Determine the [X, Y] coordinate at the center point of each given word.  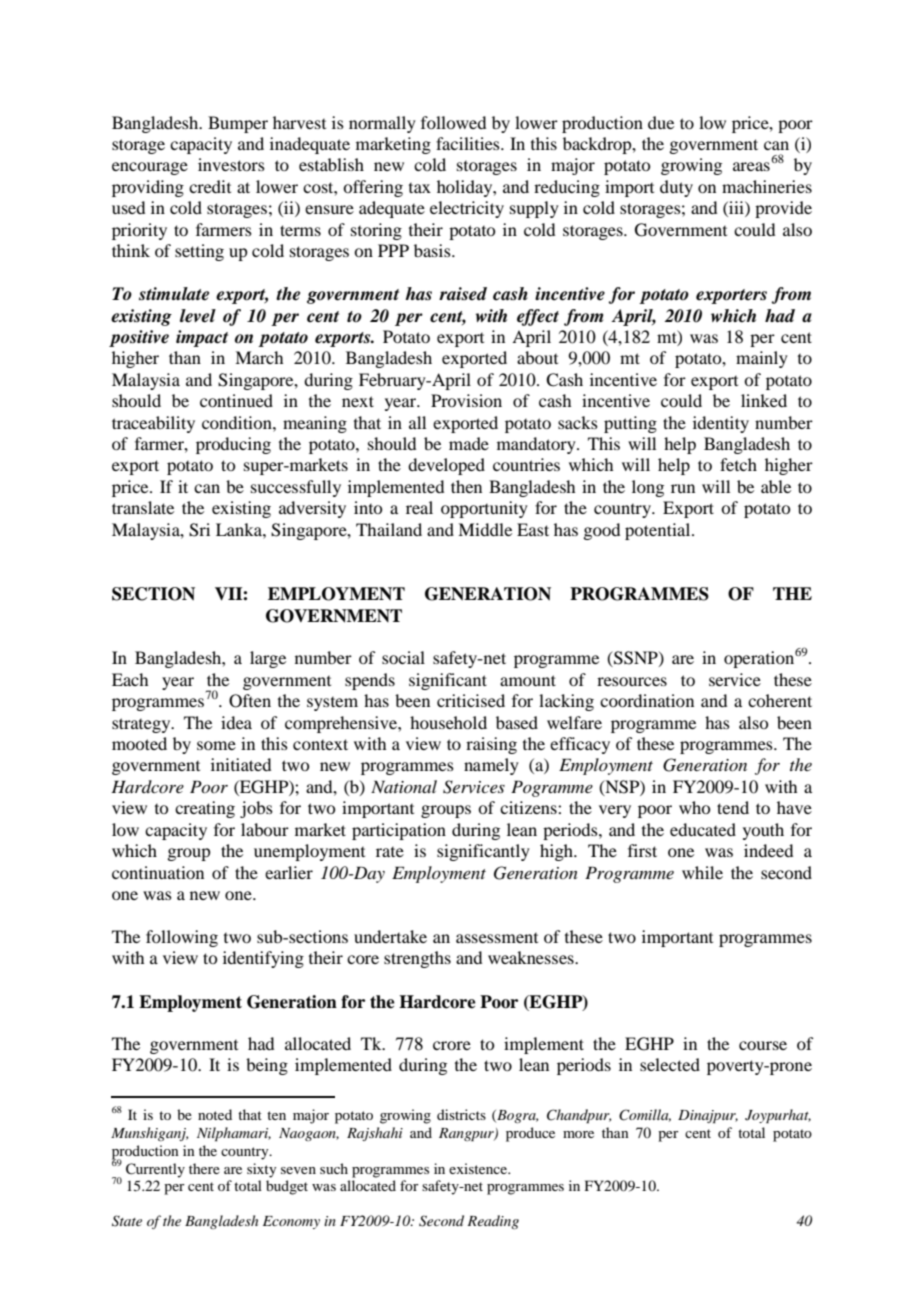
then [466, 486]
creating [205, 809]
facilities [469, 143]
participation [399, 831]
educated [703, 829]
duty [676, 188]
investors [231, 164]
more [578, 1134]
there [204, 1168]
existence [479, 1168]
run [683, 488]
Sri [199, 530]
